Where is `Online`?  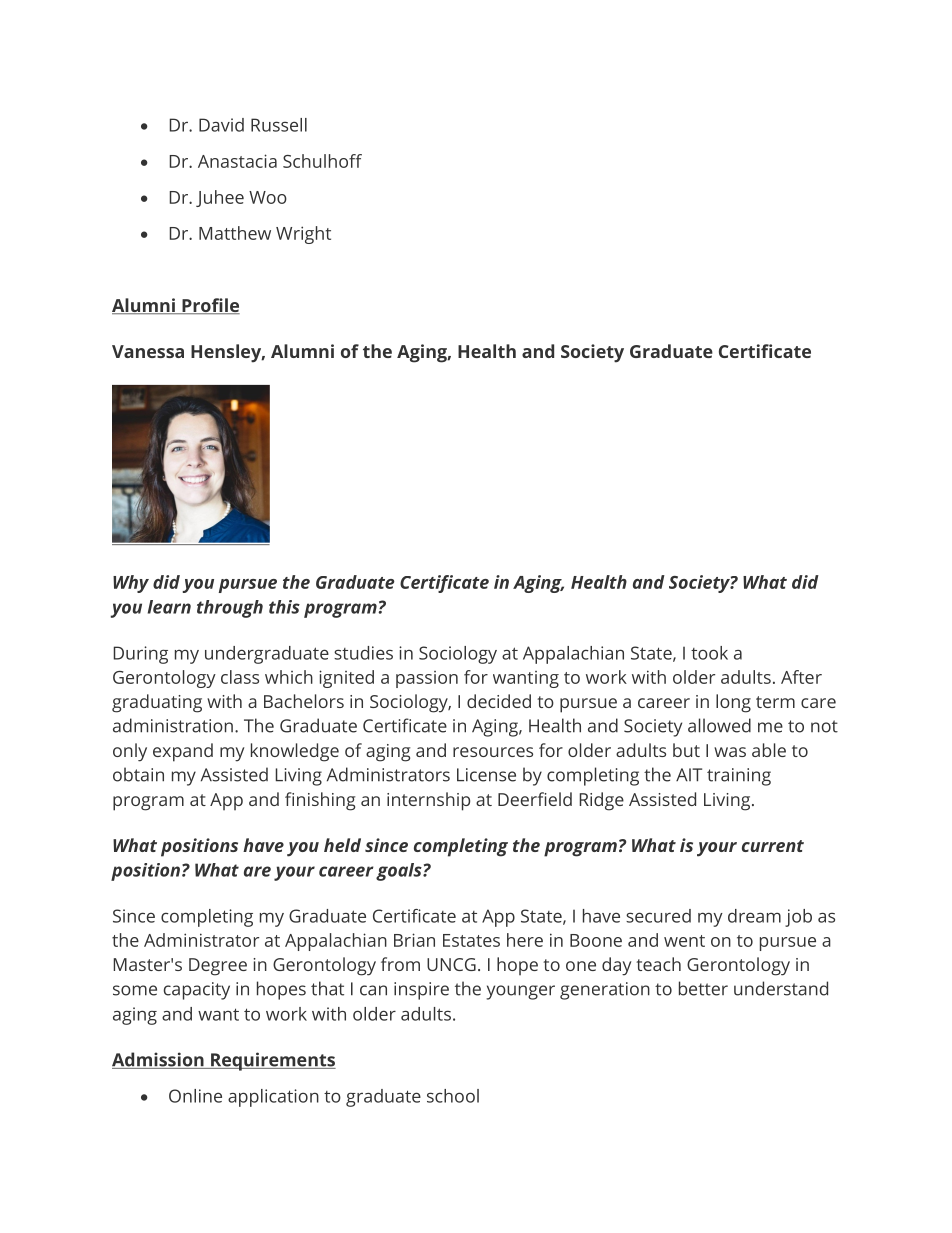
Online is located at coordinates (195, 1096).
